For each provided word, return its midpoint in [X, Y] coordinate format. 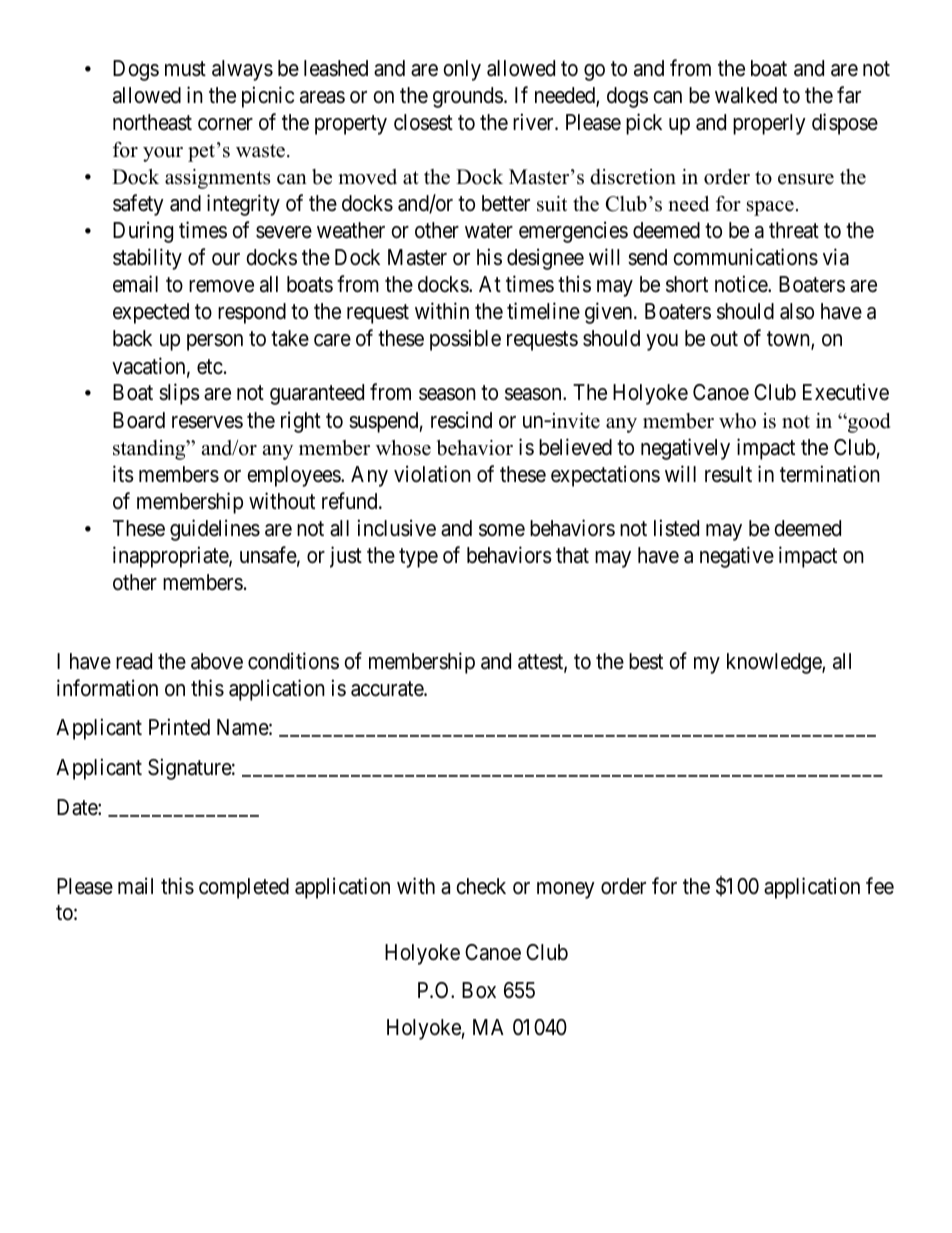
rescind [461, 420]
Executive [846, 392]
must [185, 69]
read [134, 661]
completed [244, 888]
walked [746, 95]
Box [479, 990]
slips [179, 394]
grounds [468, 97]
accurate [388, 689]
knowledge [775, 663]
